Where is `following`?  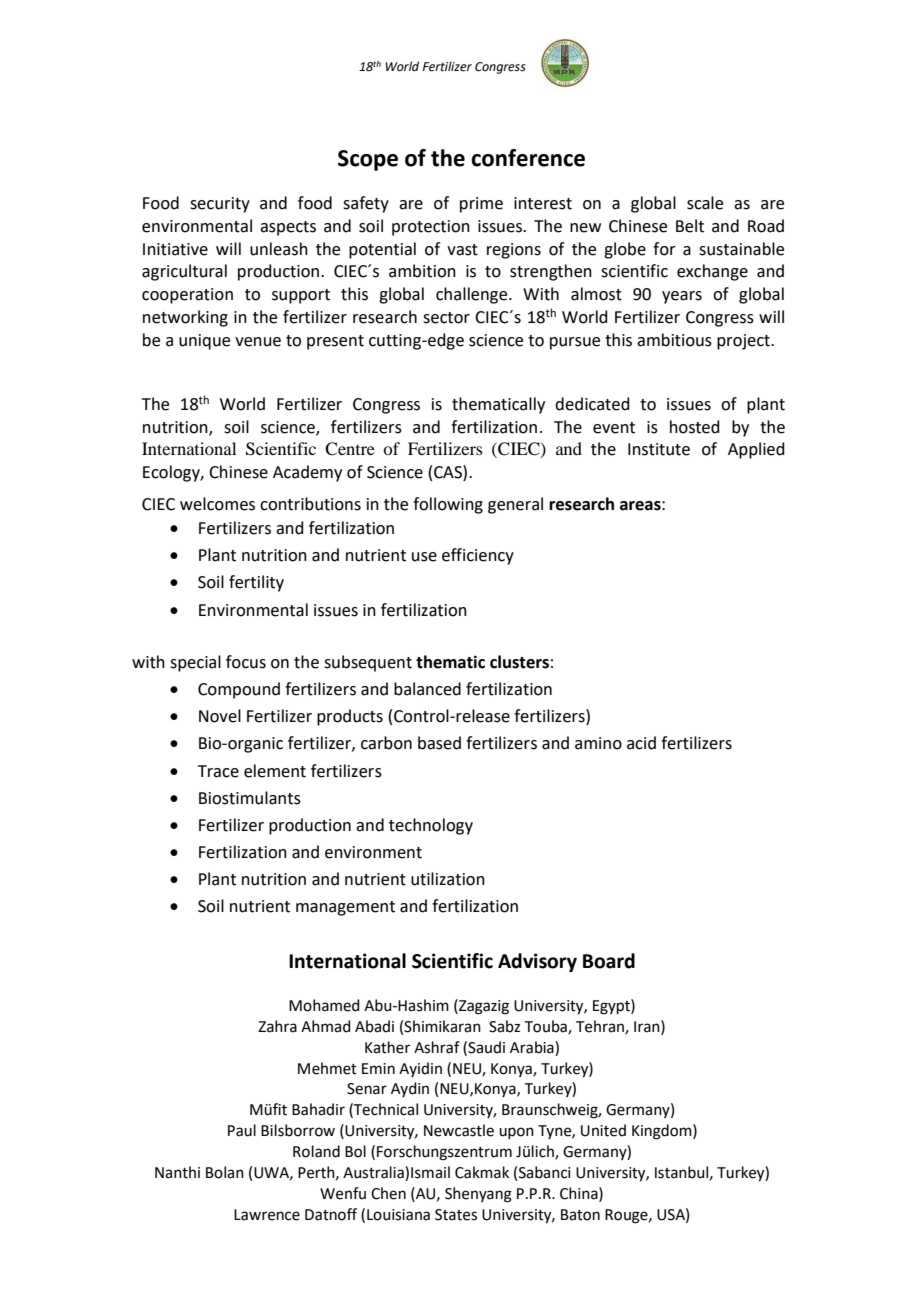
following is located at coordinates (448, 505).
